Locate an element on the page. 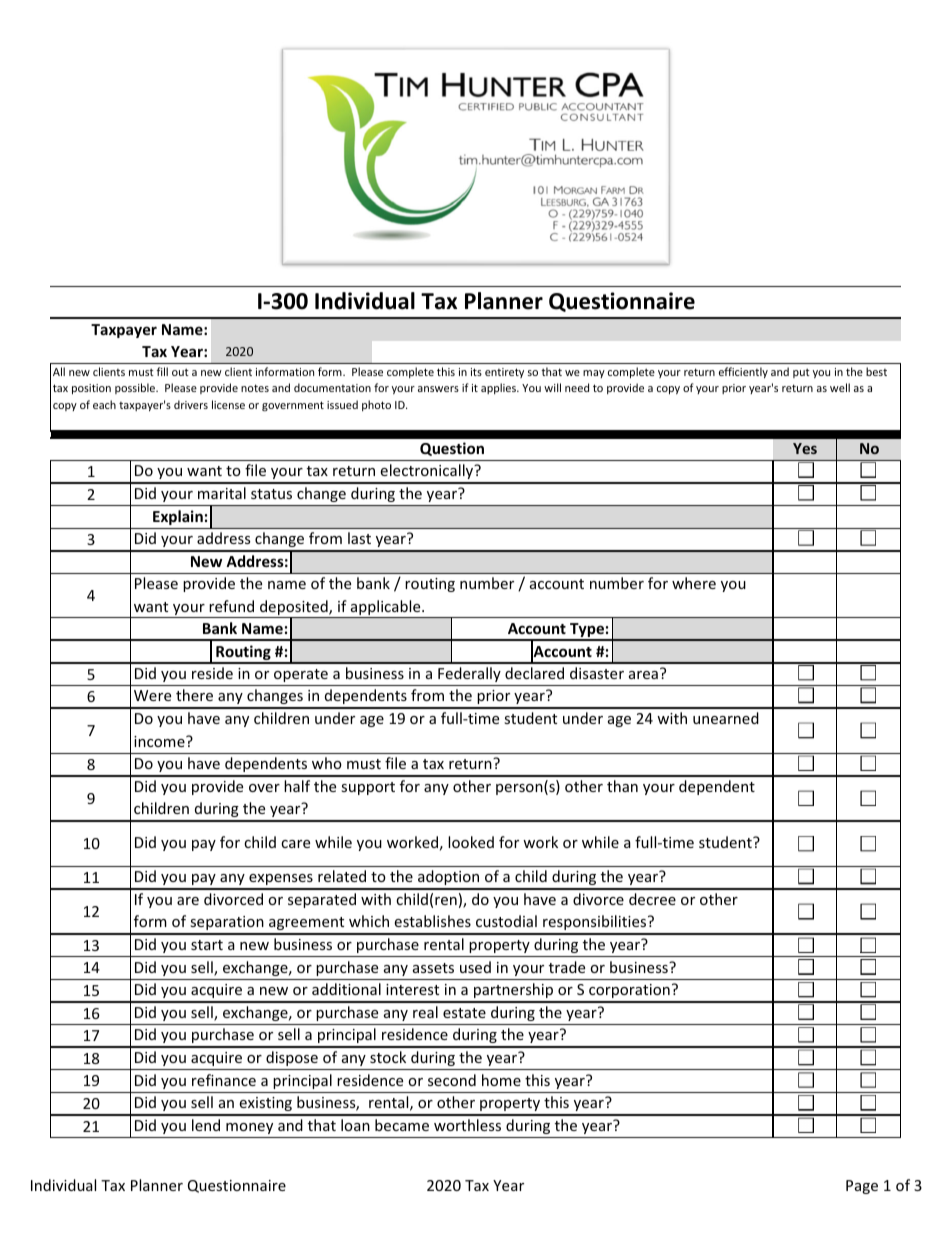 Image resolution: width=952 pixels, height=1233 pixels. put is located at coordinates (801, 373).
